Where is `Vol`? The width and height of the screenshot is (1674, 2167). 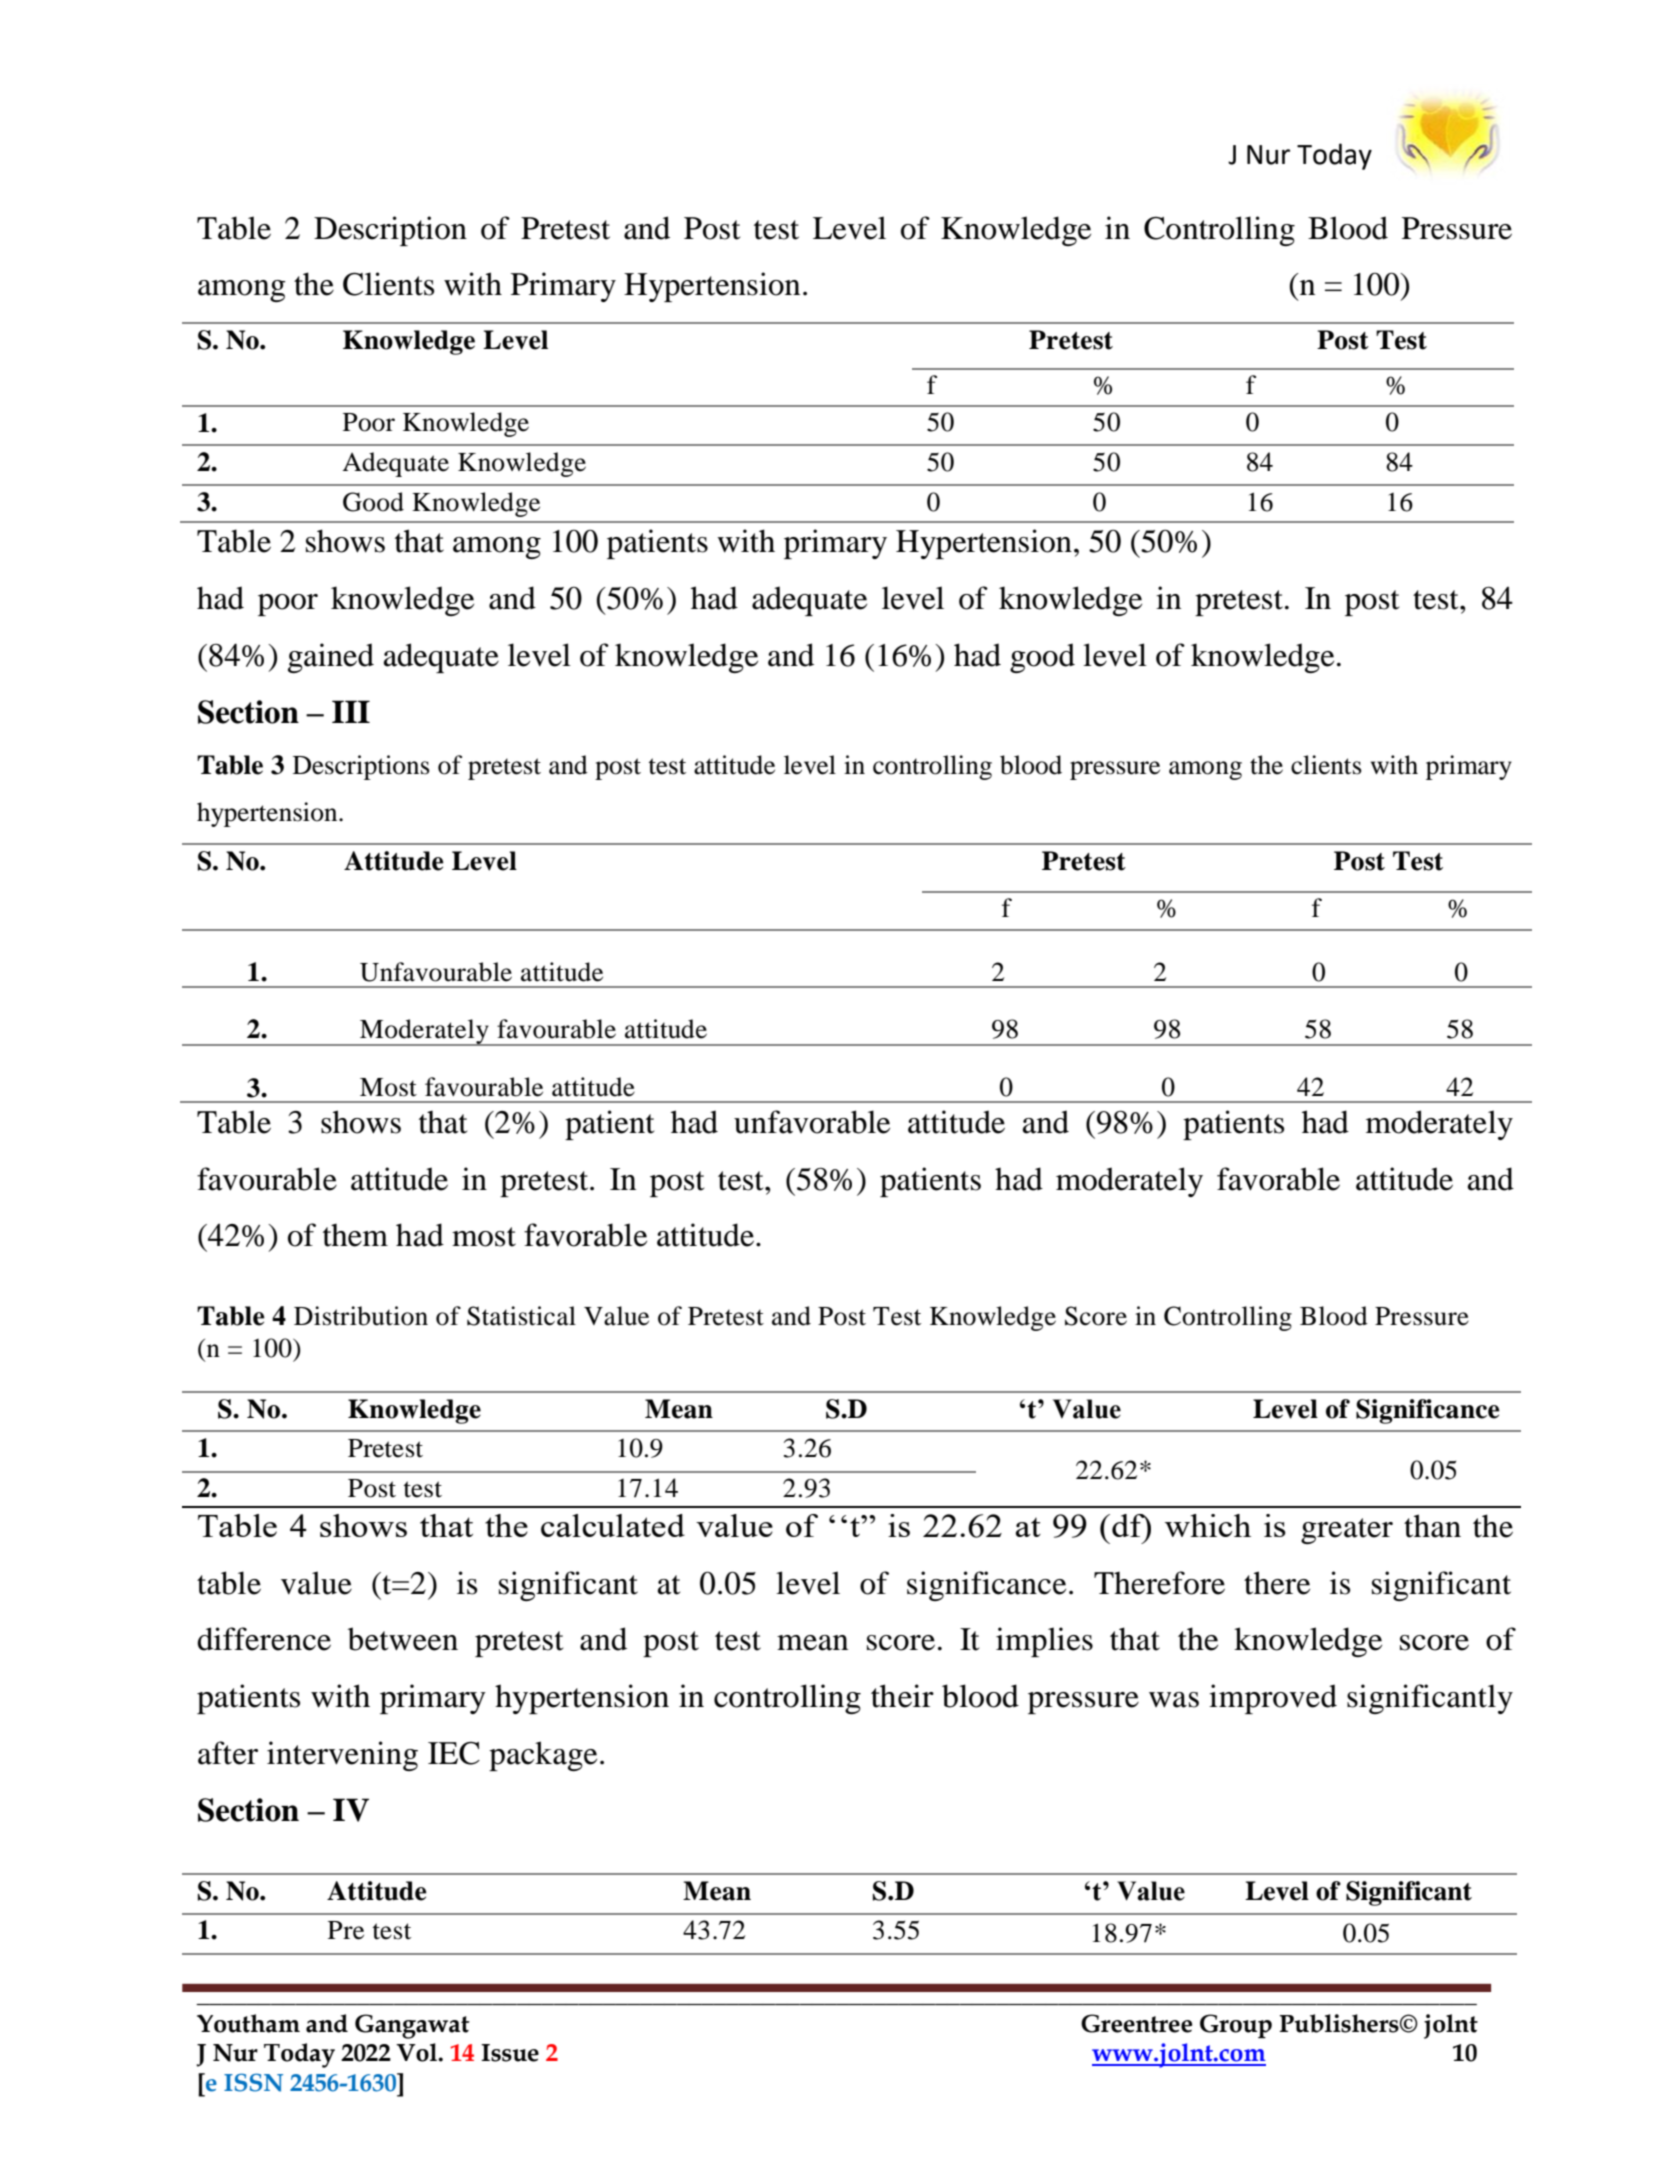
Vol is located at coordinates (418, 2052).
